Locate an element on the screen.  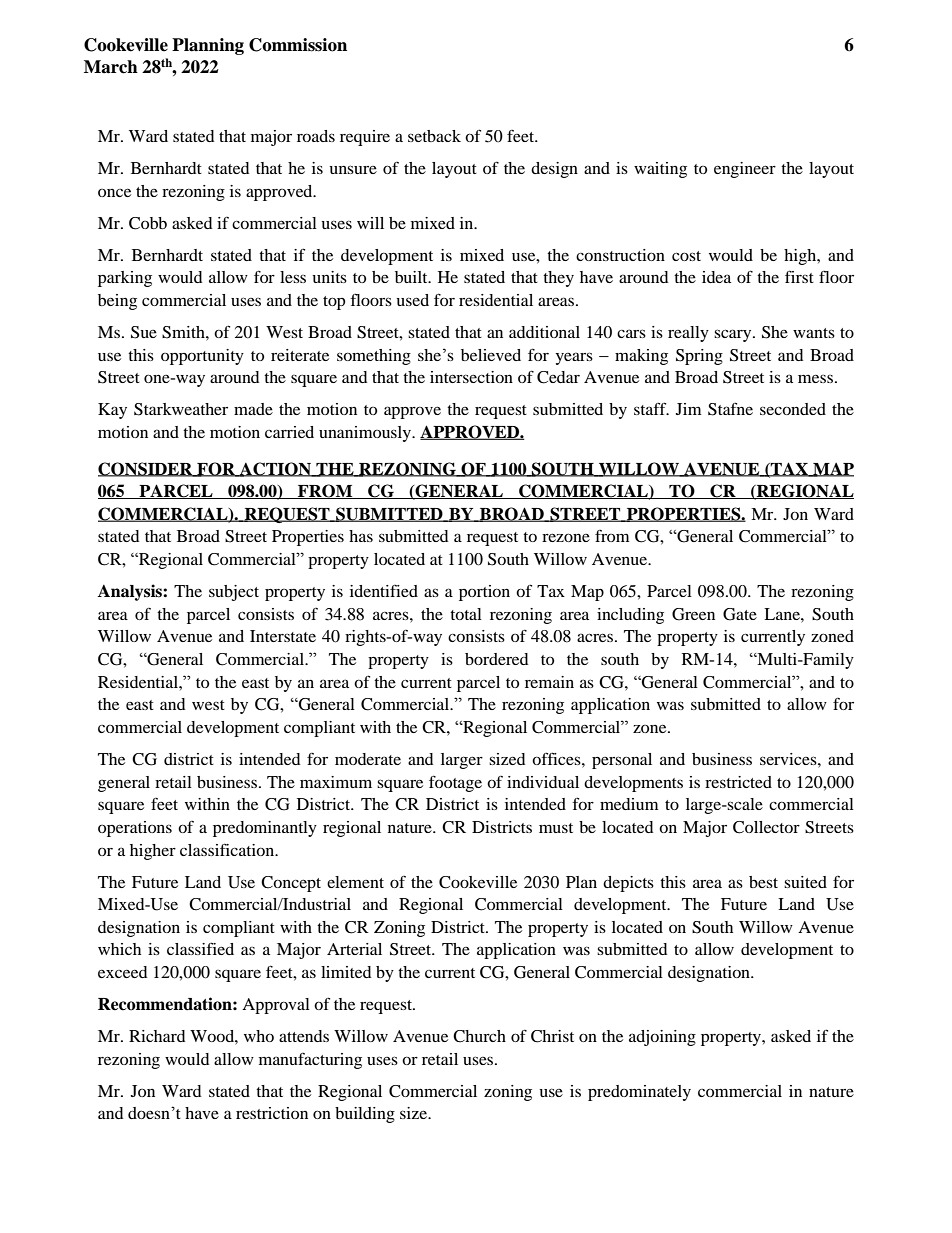
subject is located at coordinates (234, 593).
